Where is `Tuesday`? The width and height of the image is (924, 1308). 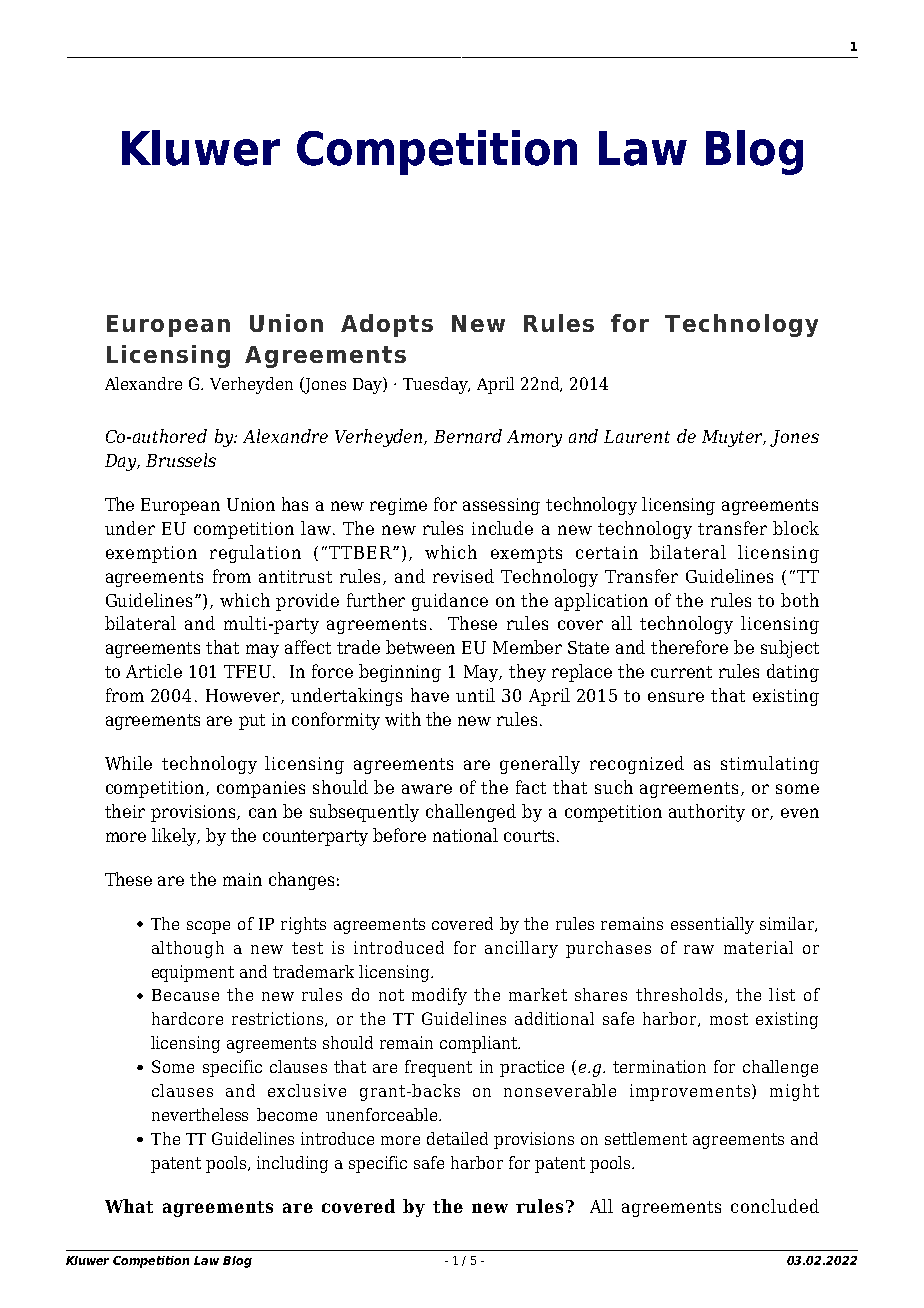 Tuesday is located at coordinates (436, 385).
